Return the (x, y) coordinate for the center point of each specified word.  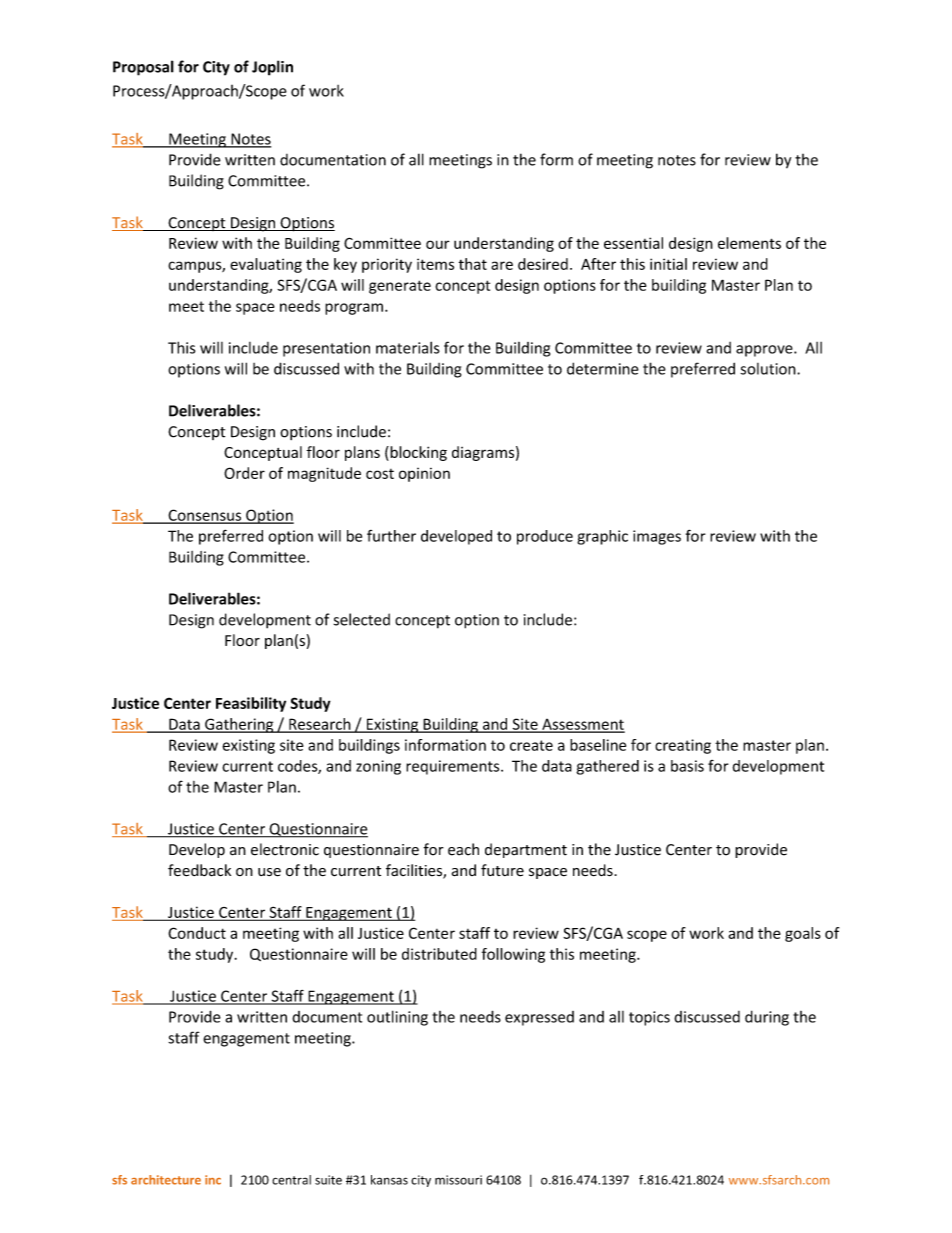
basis (687, 766)
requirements (454, 767)
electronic (285, 849)
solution (769, 369)
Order (244, 473)
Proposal (143, 68)
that (473, 264)
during (767, 1018)
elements (749, 243)
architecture (166, 1180)
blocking (417, 453)
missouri (458, 1180)
